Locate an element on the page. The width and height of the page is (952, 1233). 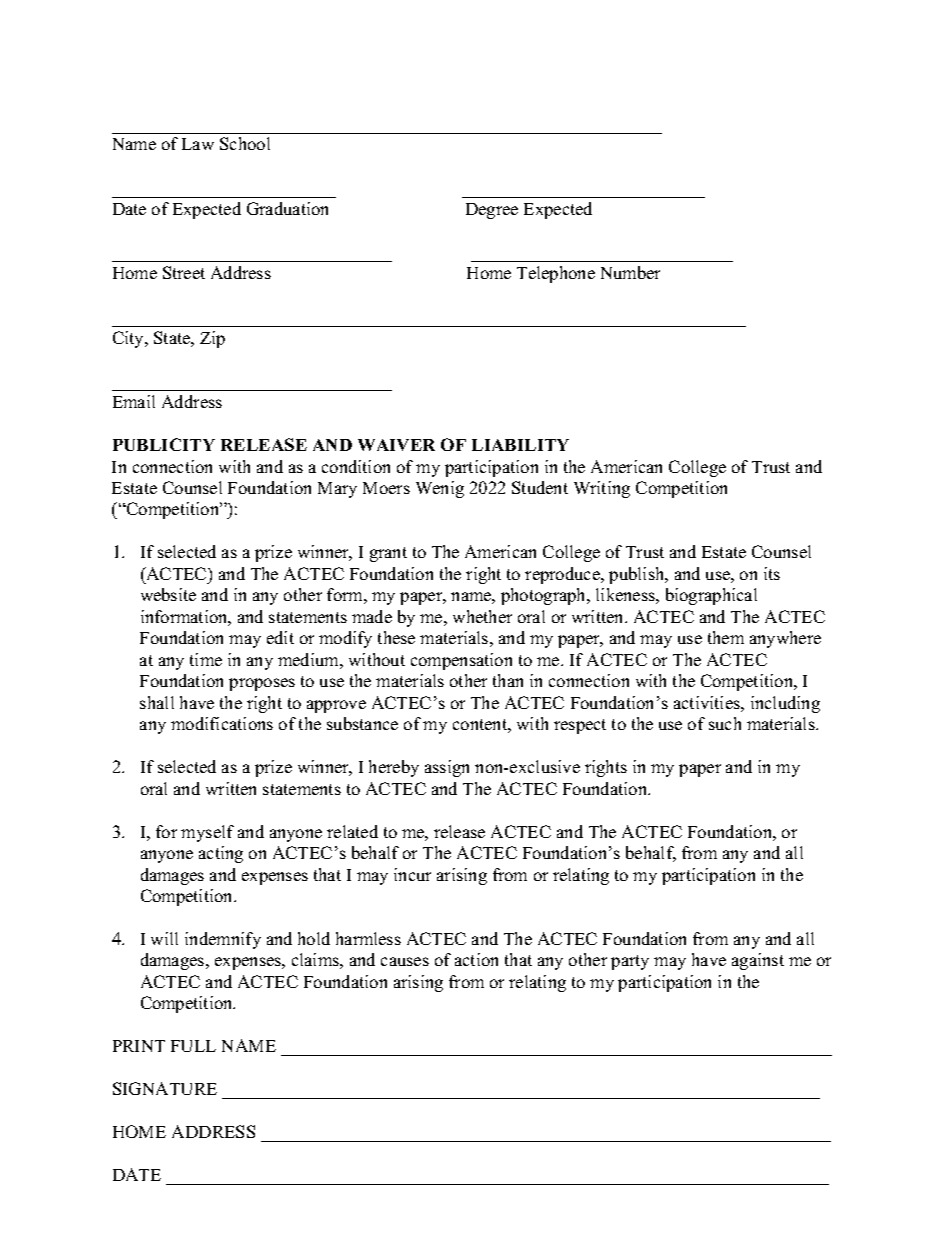
Writing is located at coordinates (602, 489).
